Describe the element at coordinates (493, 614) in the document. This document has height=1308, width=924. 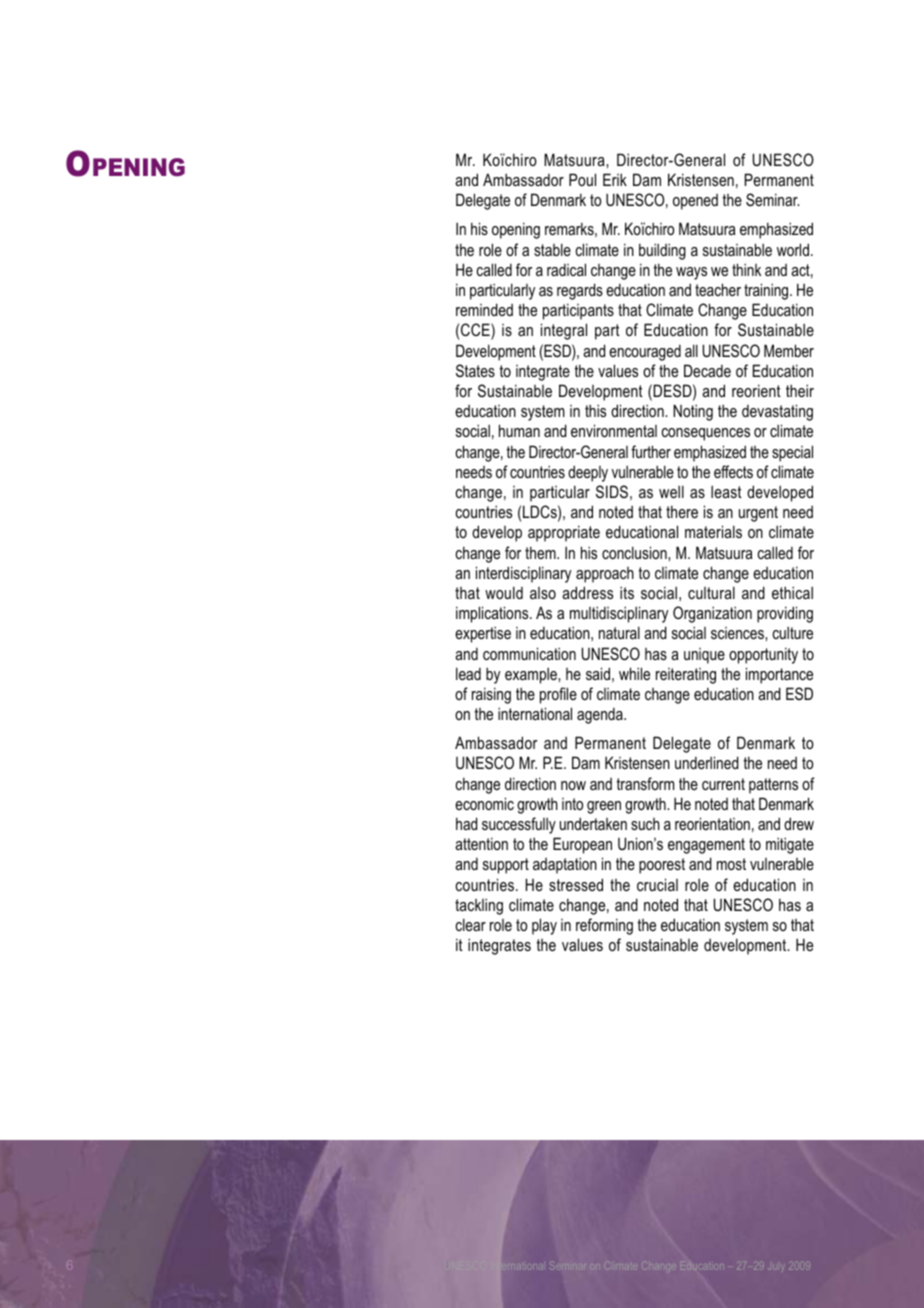
I see `implications` at that location.
